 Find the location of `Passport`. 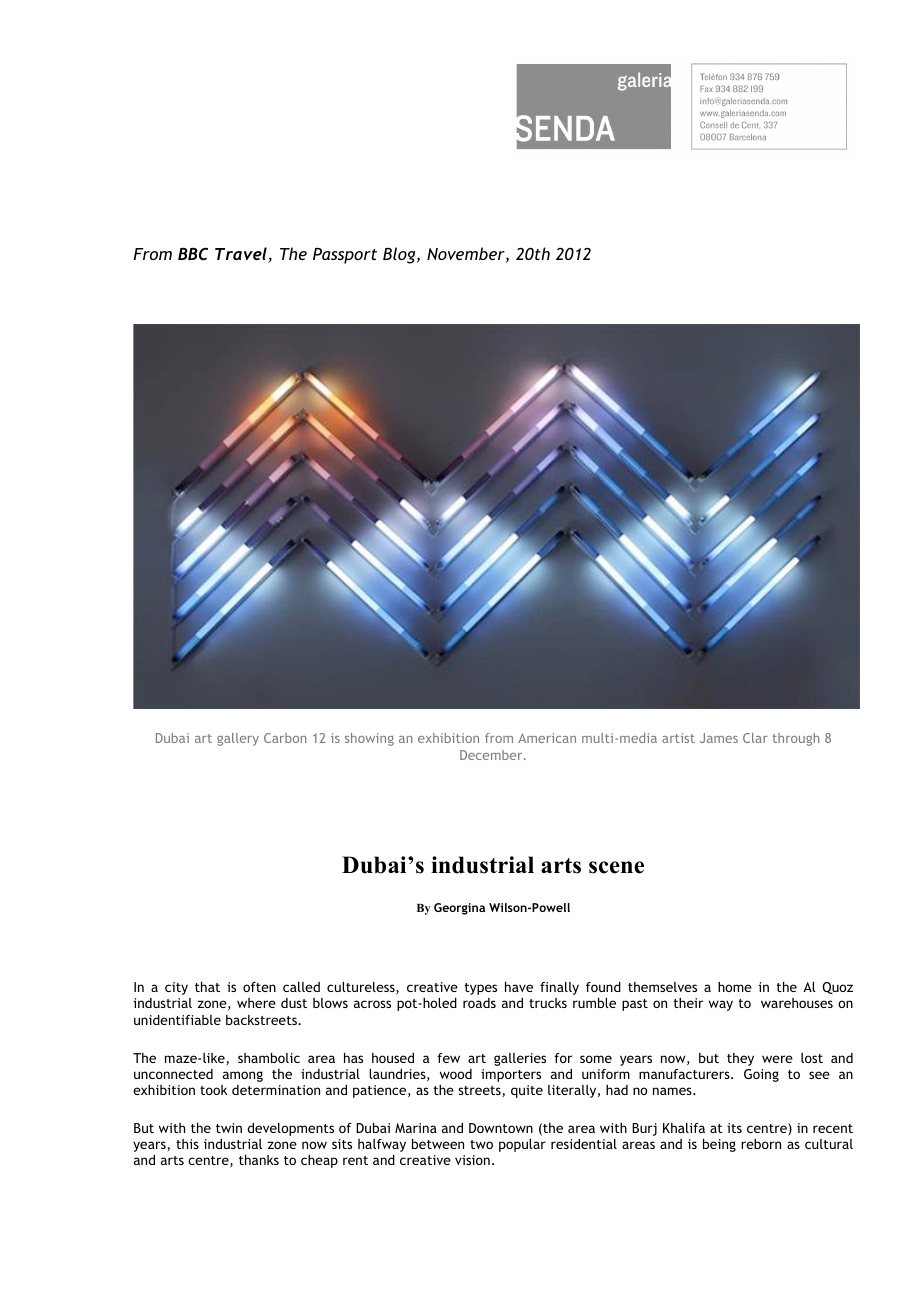

Passport is located at coordinates (345, 256).
